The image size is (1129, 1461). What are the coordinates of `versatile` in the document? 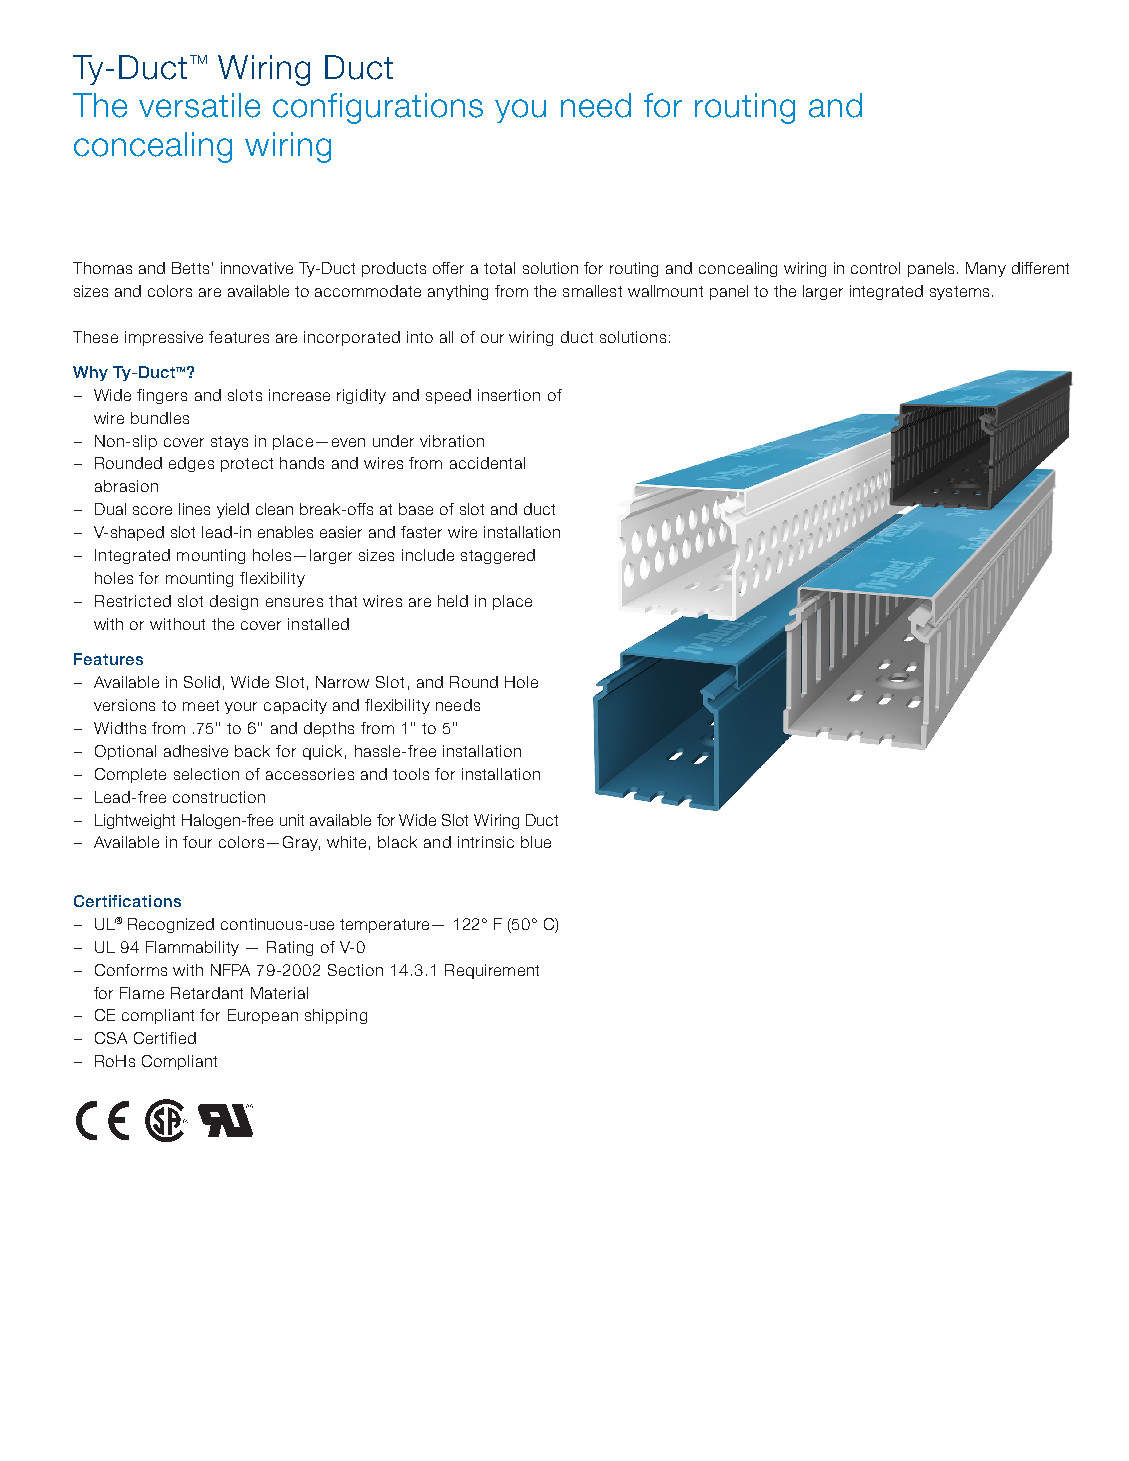 It's located at (199, 105).
